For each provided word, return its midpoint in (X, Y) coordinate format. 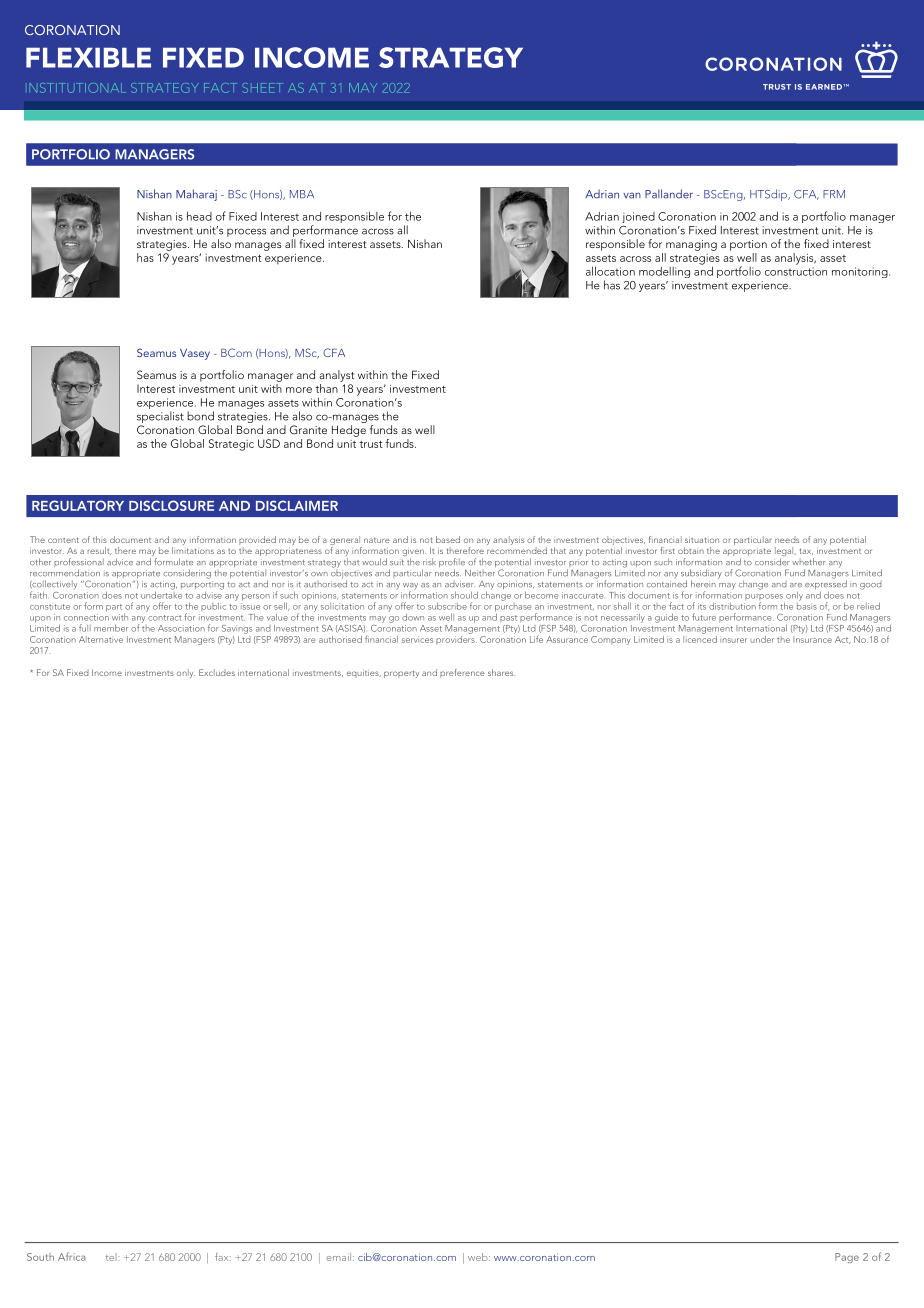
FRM (834, 194)
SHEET (262, 88)
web (479, 1257)
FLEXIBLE (88, 57)
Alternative (101, 639)
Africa (72, 1256)
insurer (733, 639)
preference (462, 673)
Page (847, 1258)
